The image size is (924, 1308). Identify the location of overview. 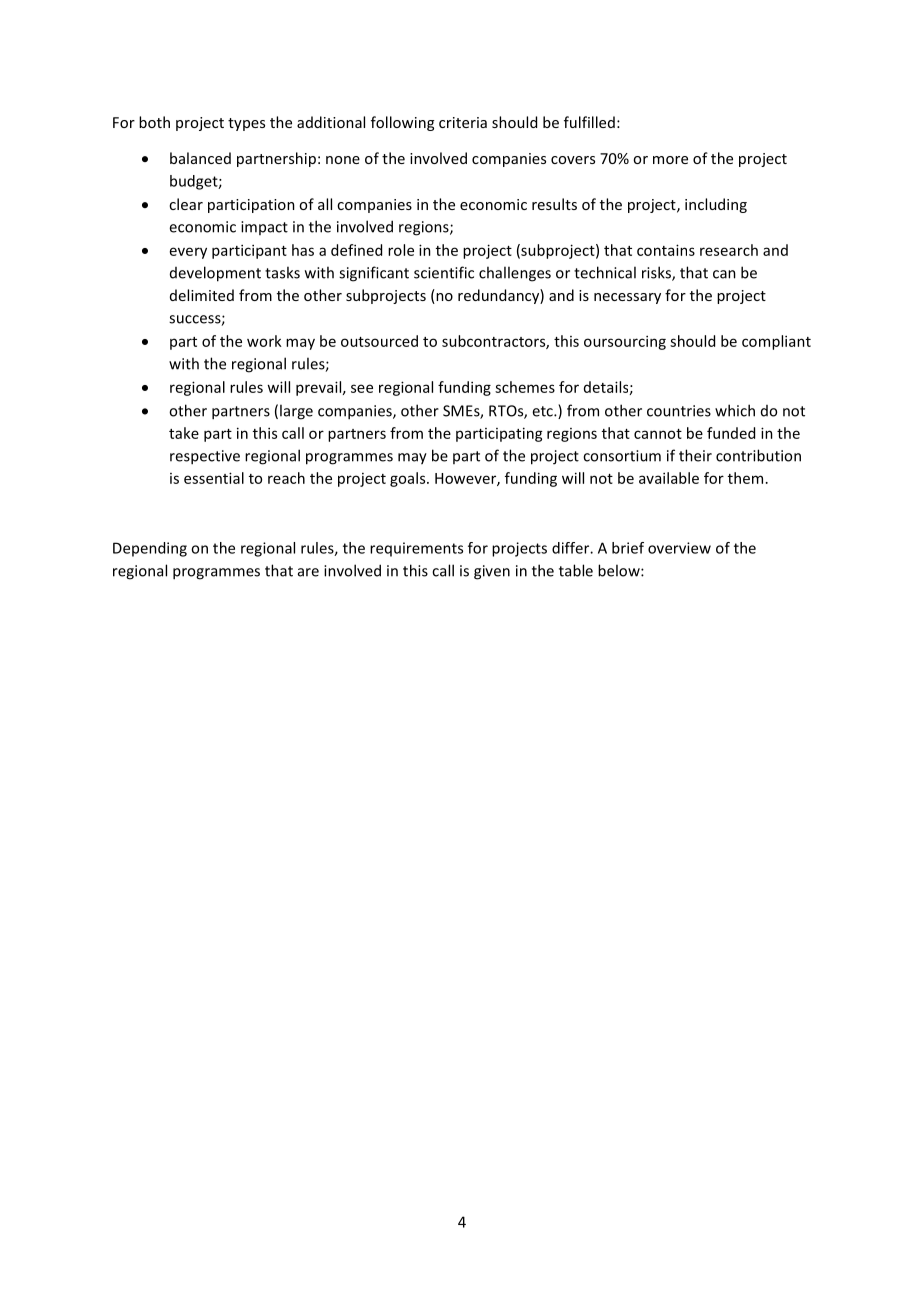
(679, 548).
